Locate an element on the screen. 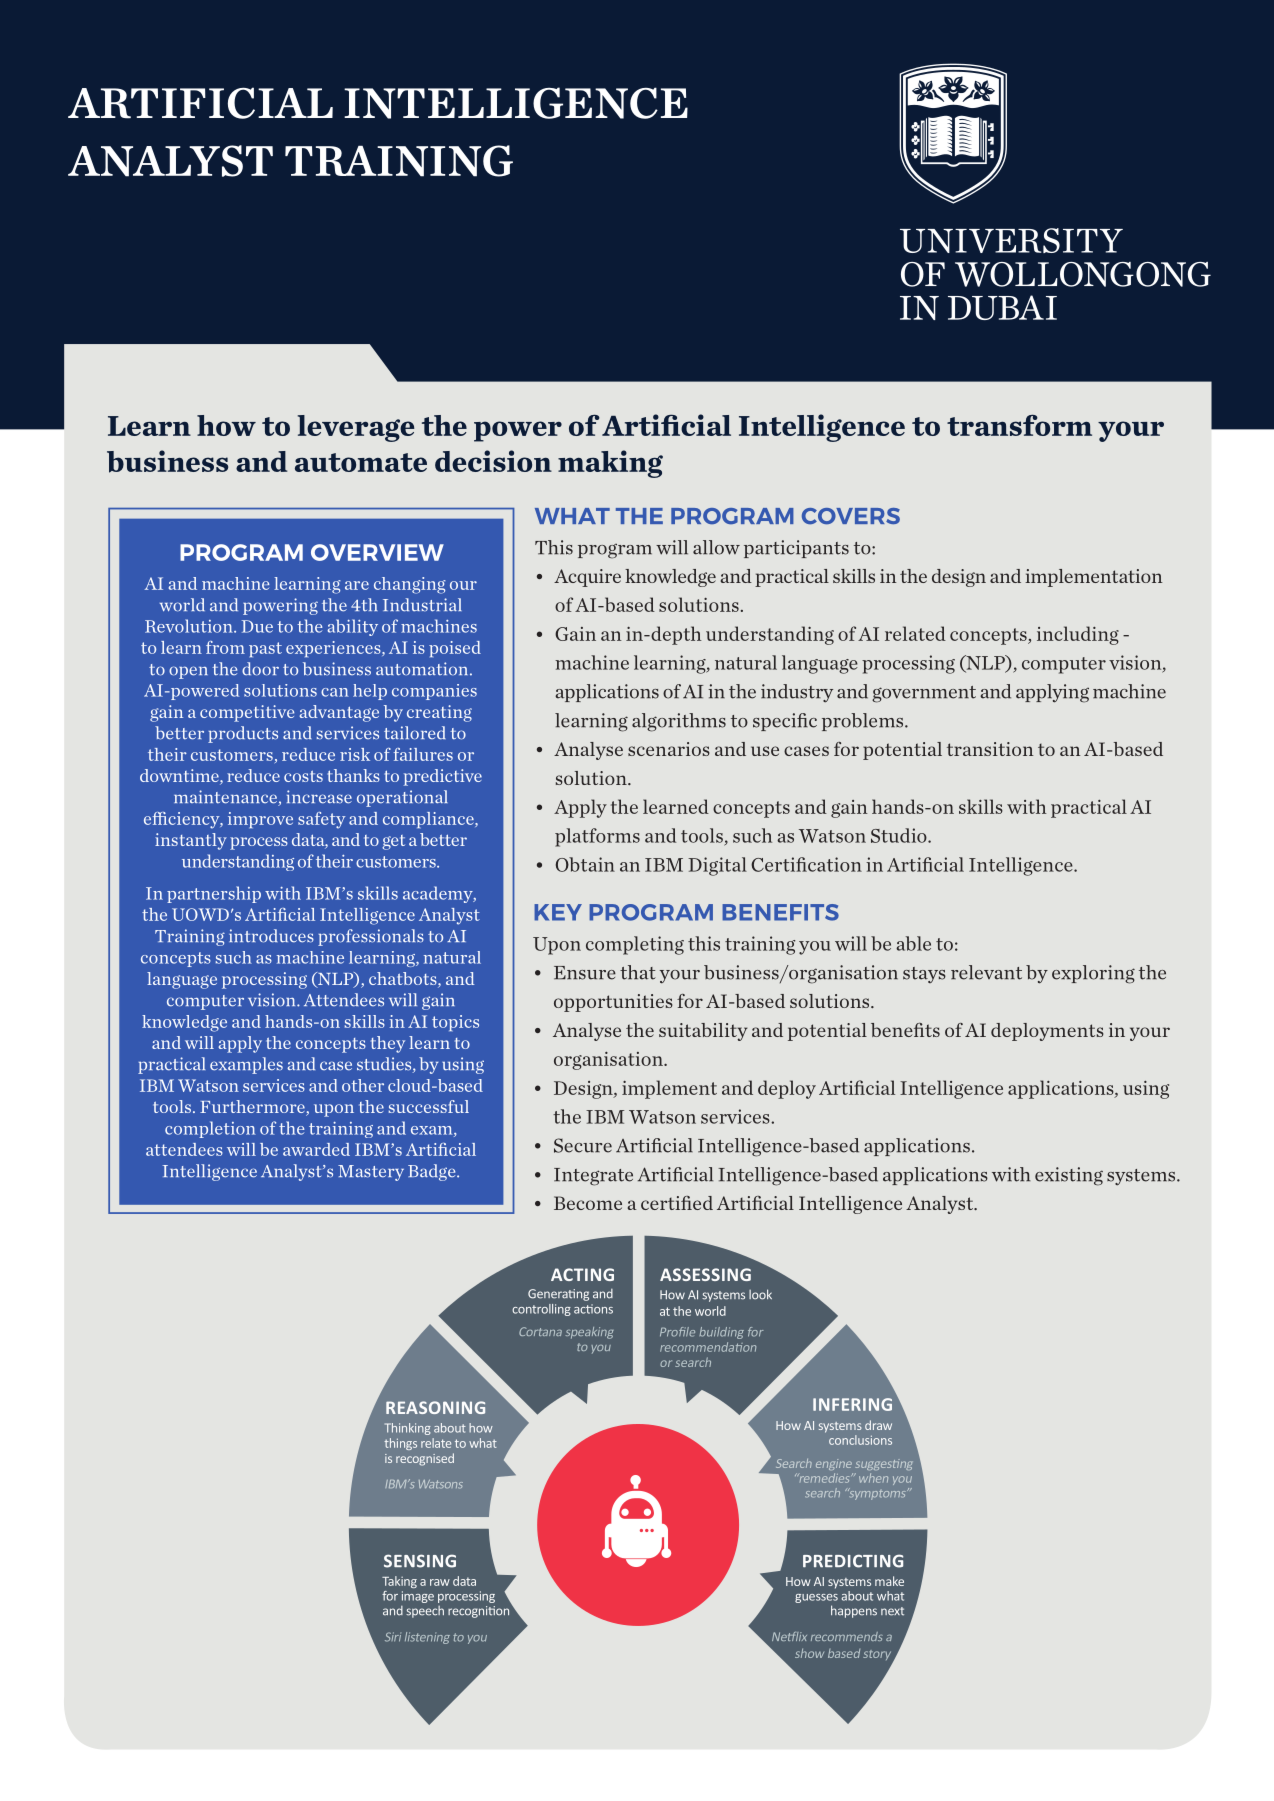 Image resolution: width=1274 pixels, height=1801 pixels. Taking is located at coordinates (399, 1582).
